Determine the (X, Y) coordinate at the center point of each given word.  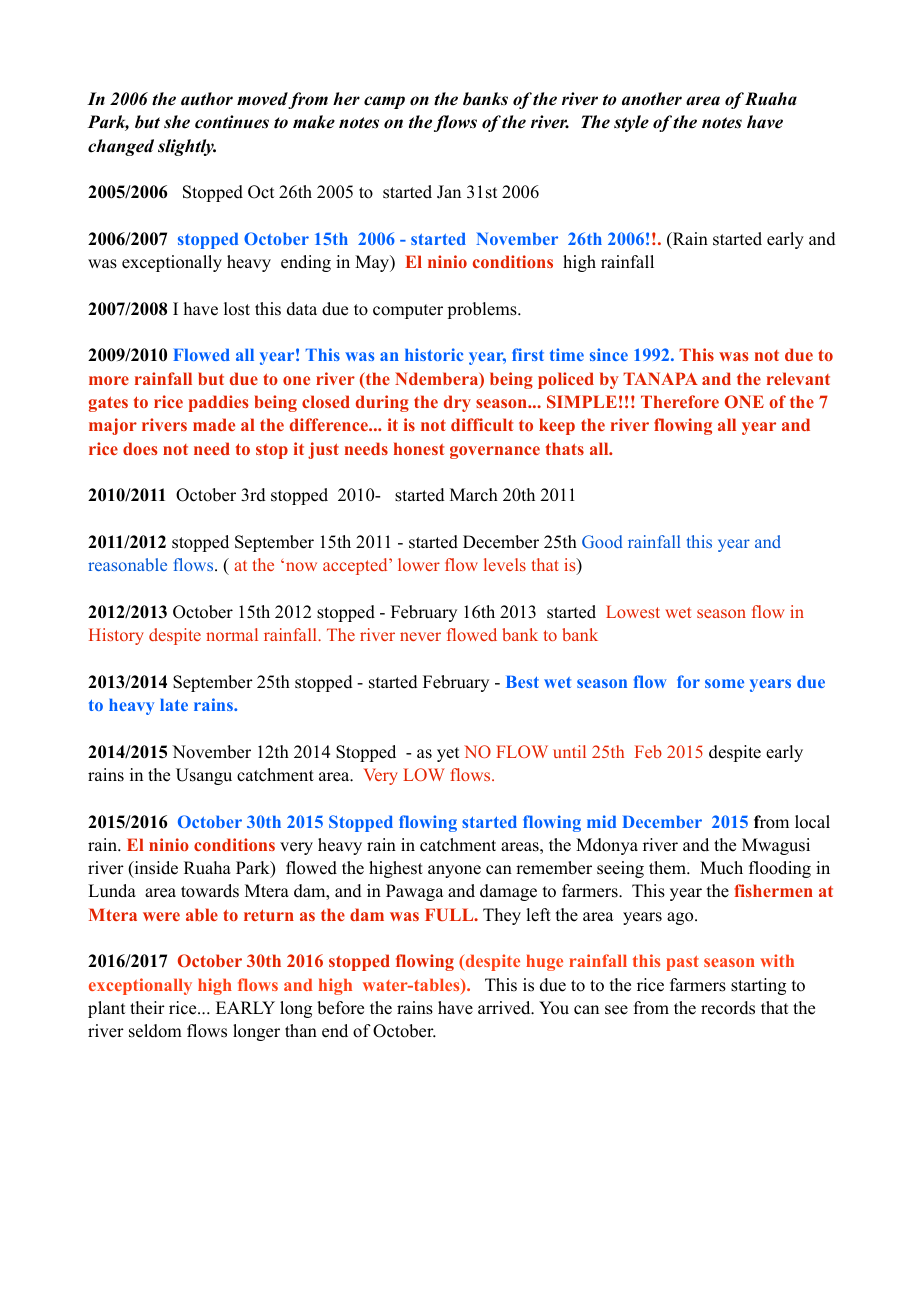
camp (384, 102)
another (652, 99)
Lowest (633, 611)
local (812, 822)
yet (448, 754)
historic (434, 354)
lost (237, 309)
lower (419, 564)
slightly (187, 147)
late (174, 705)
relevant (798, 378)
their (147, 1008)
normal (232, 634)
